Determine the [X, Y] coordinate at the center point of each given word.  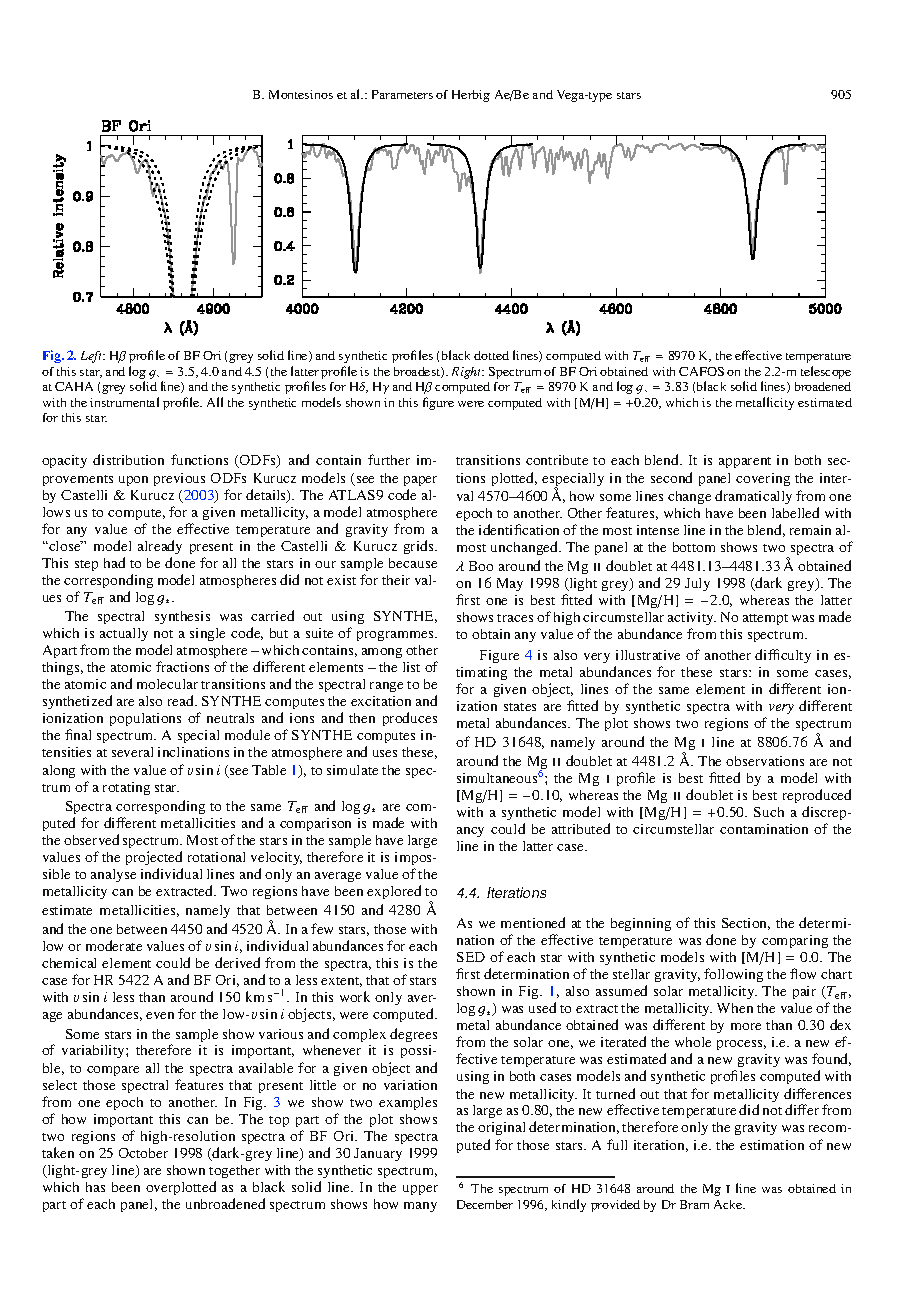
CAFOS [701, 371]
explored [394, 892]
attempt [765, 619]
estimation [772, 1145]
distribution [128, 459]
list [411, 667]
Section [746, 924]
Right [468, 373]
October [143, 1153]
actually [124, 634]
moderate [114, 945]
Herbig [471, 96]
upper [420, 1190]
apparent [745, 462]
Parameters [402, 94]
